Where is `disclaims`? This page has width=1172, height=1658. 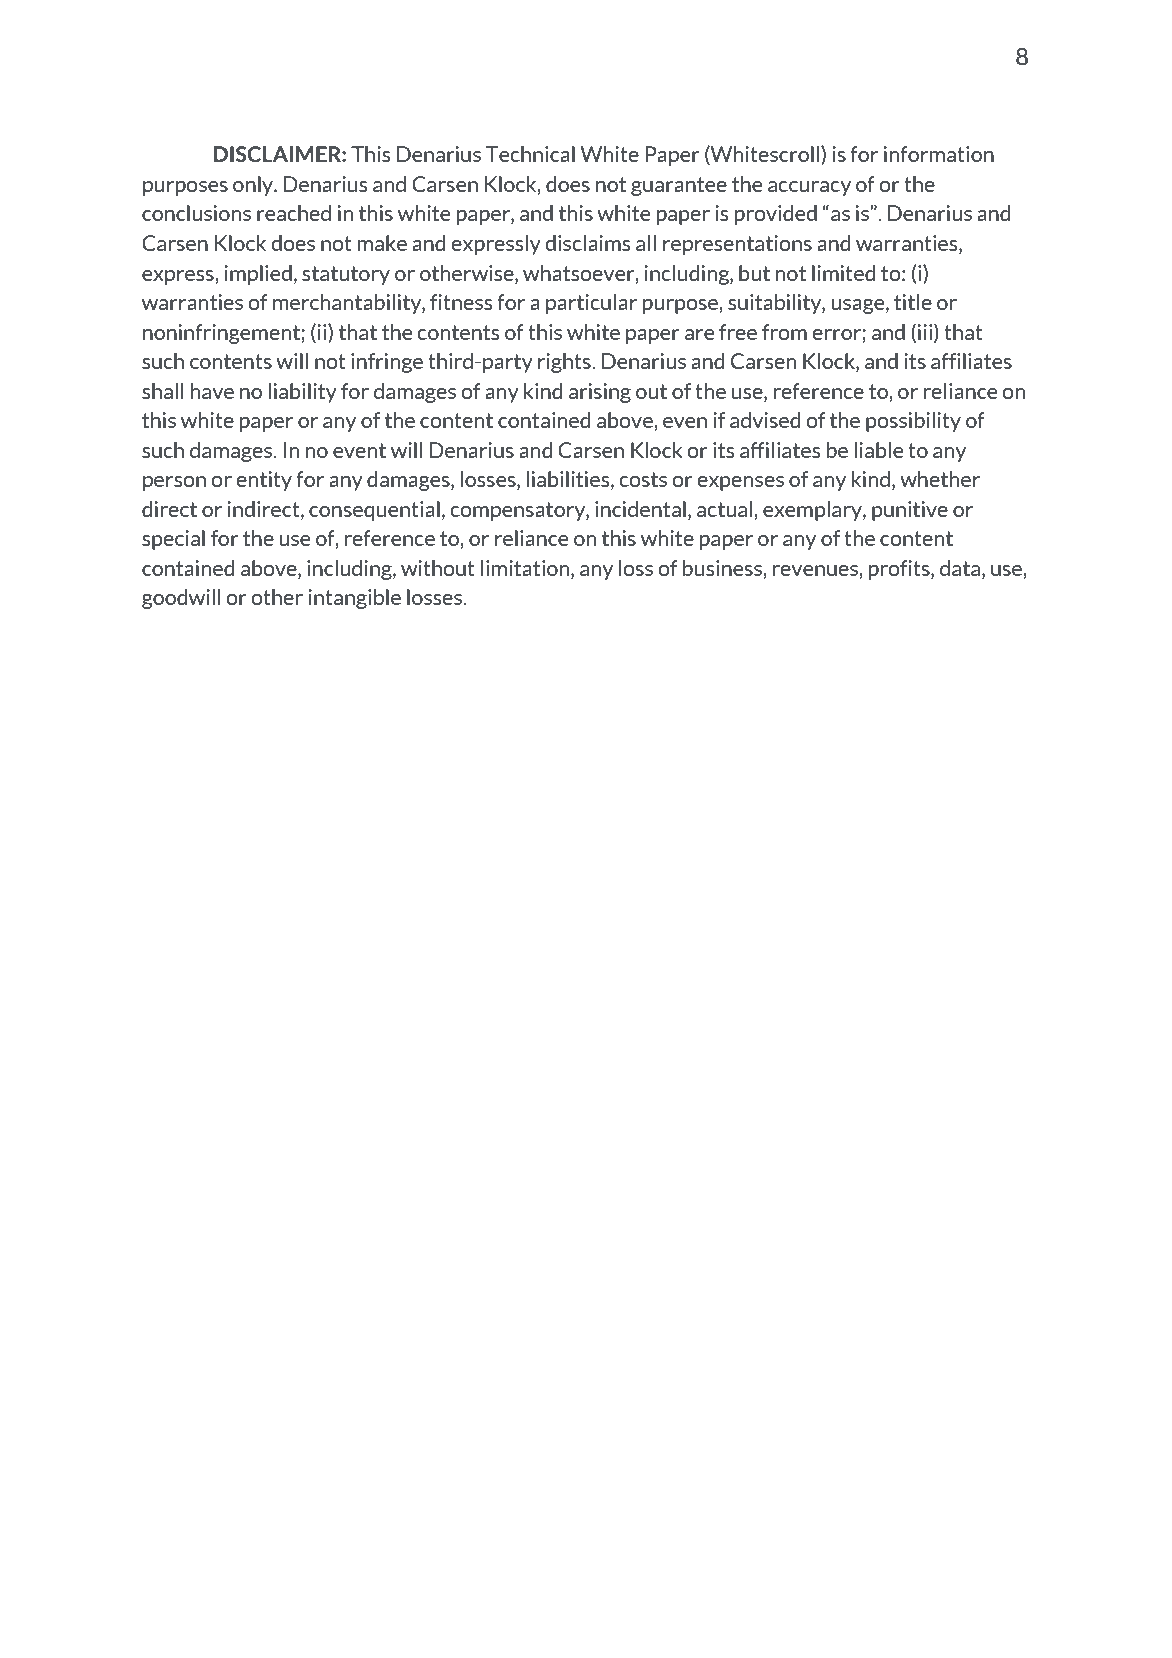 disclaims is located at coordinates (587, 243).
